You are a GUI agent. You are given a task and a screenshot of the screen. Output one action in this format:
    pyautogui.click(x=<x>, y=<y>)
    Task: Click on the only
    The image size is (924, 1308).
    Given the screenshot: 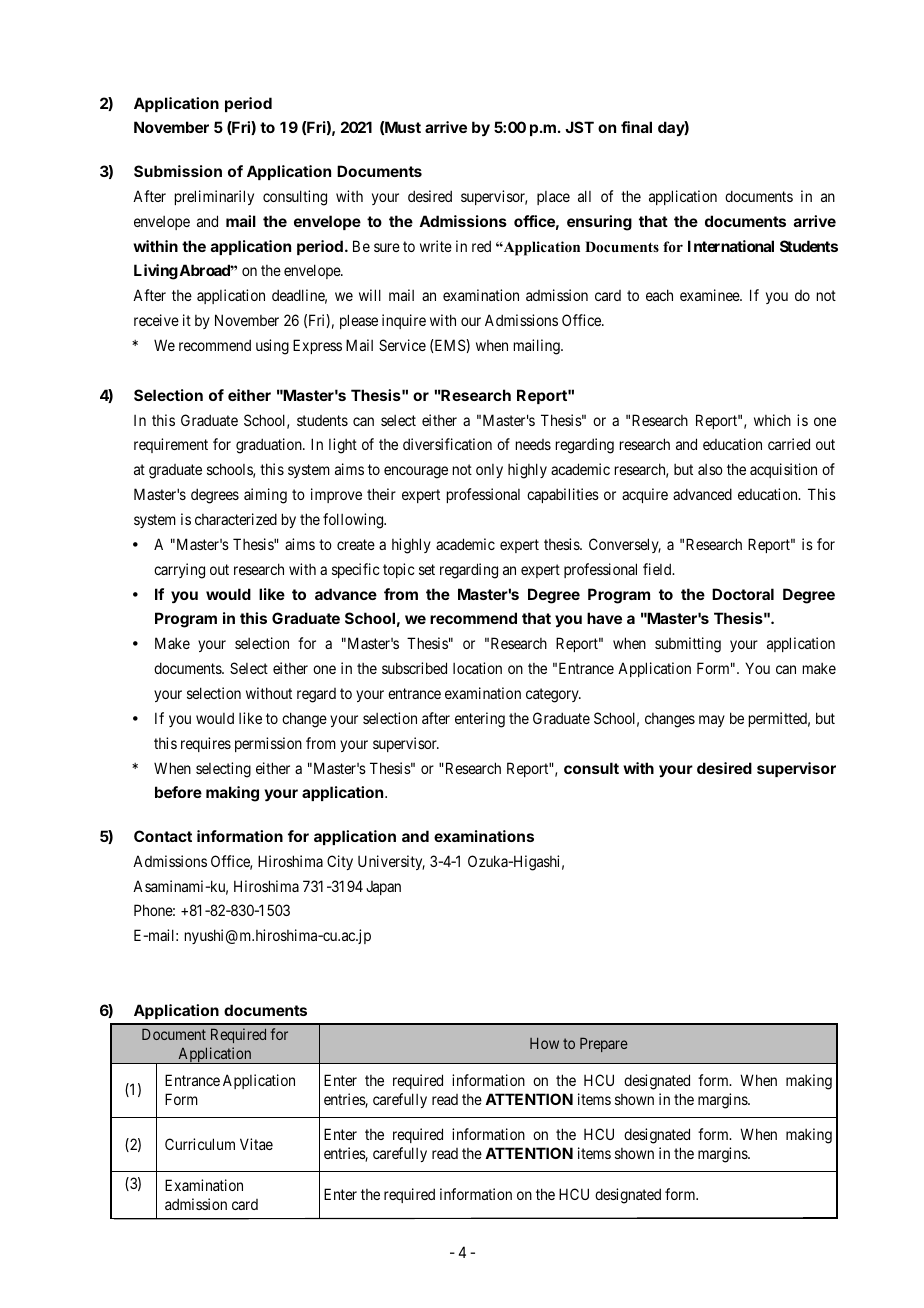 What is the action you would take?
    pyautogui.click(x=489, y=471)
